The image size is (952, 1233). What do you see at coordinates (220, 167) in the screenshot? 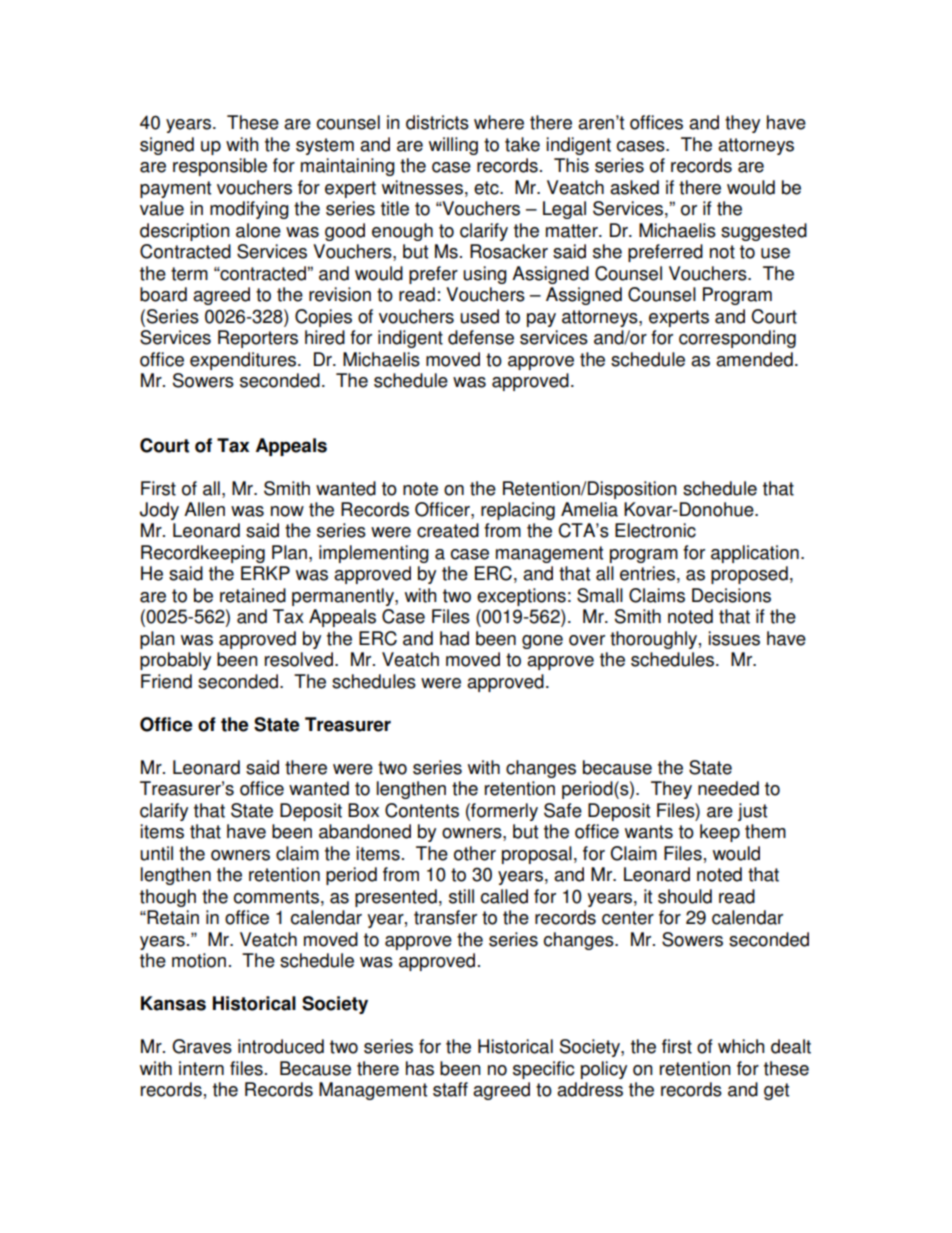
I see `responsible` at bounding box center [220, 167].
